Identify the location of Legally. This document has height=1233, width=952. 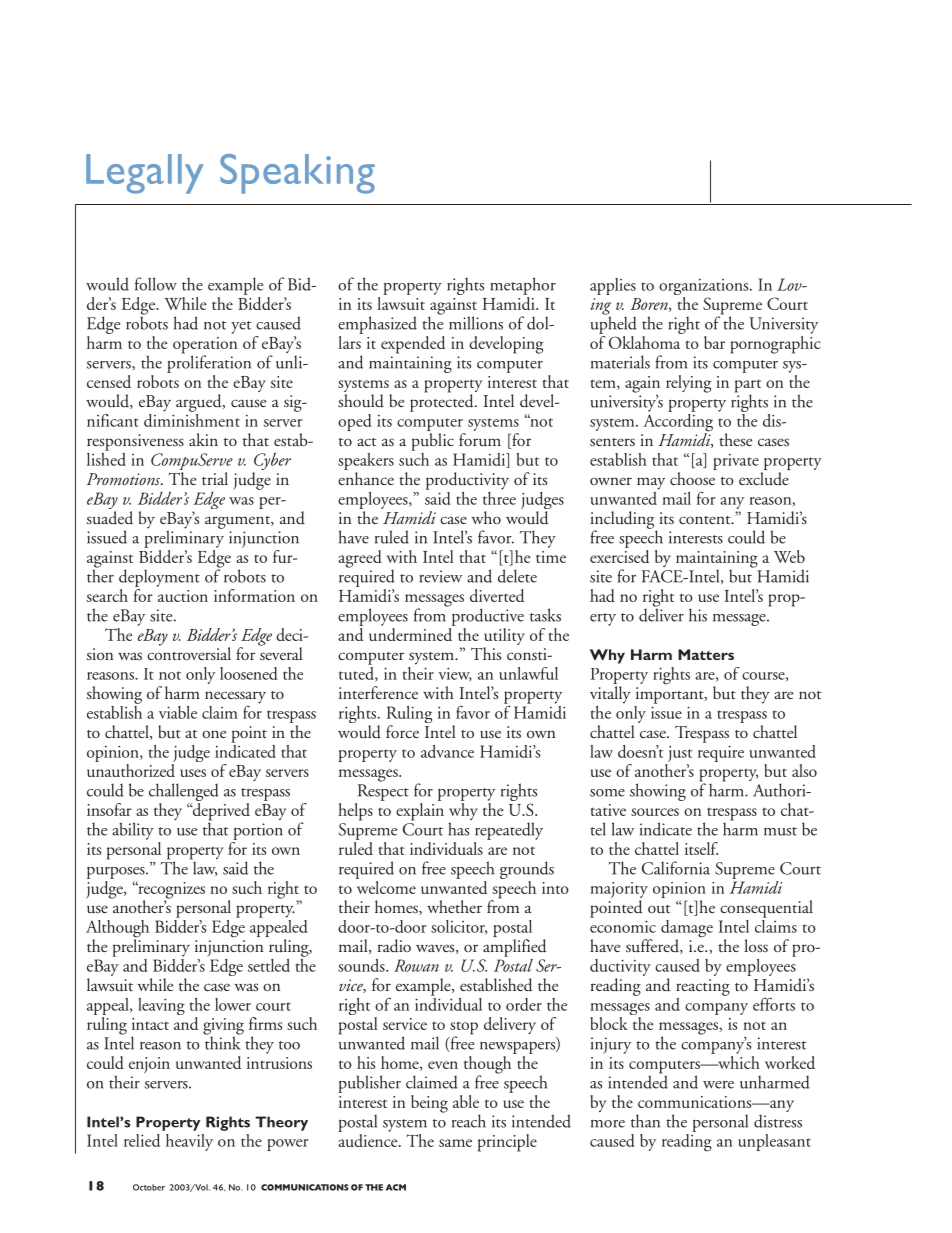
(145, 174).
